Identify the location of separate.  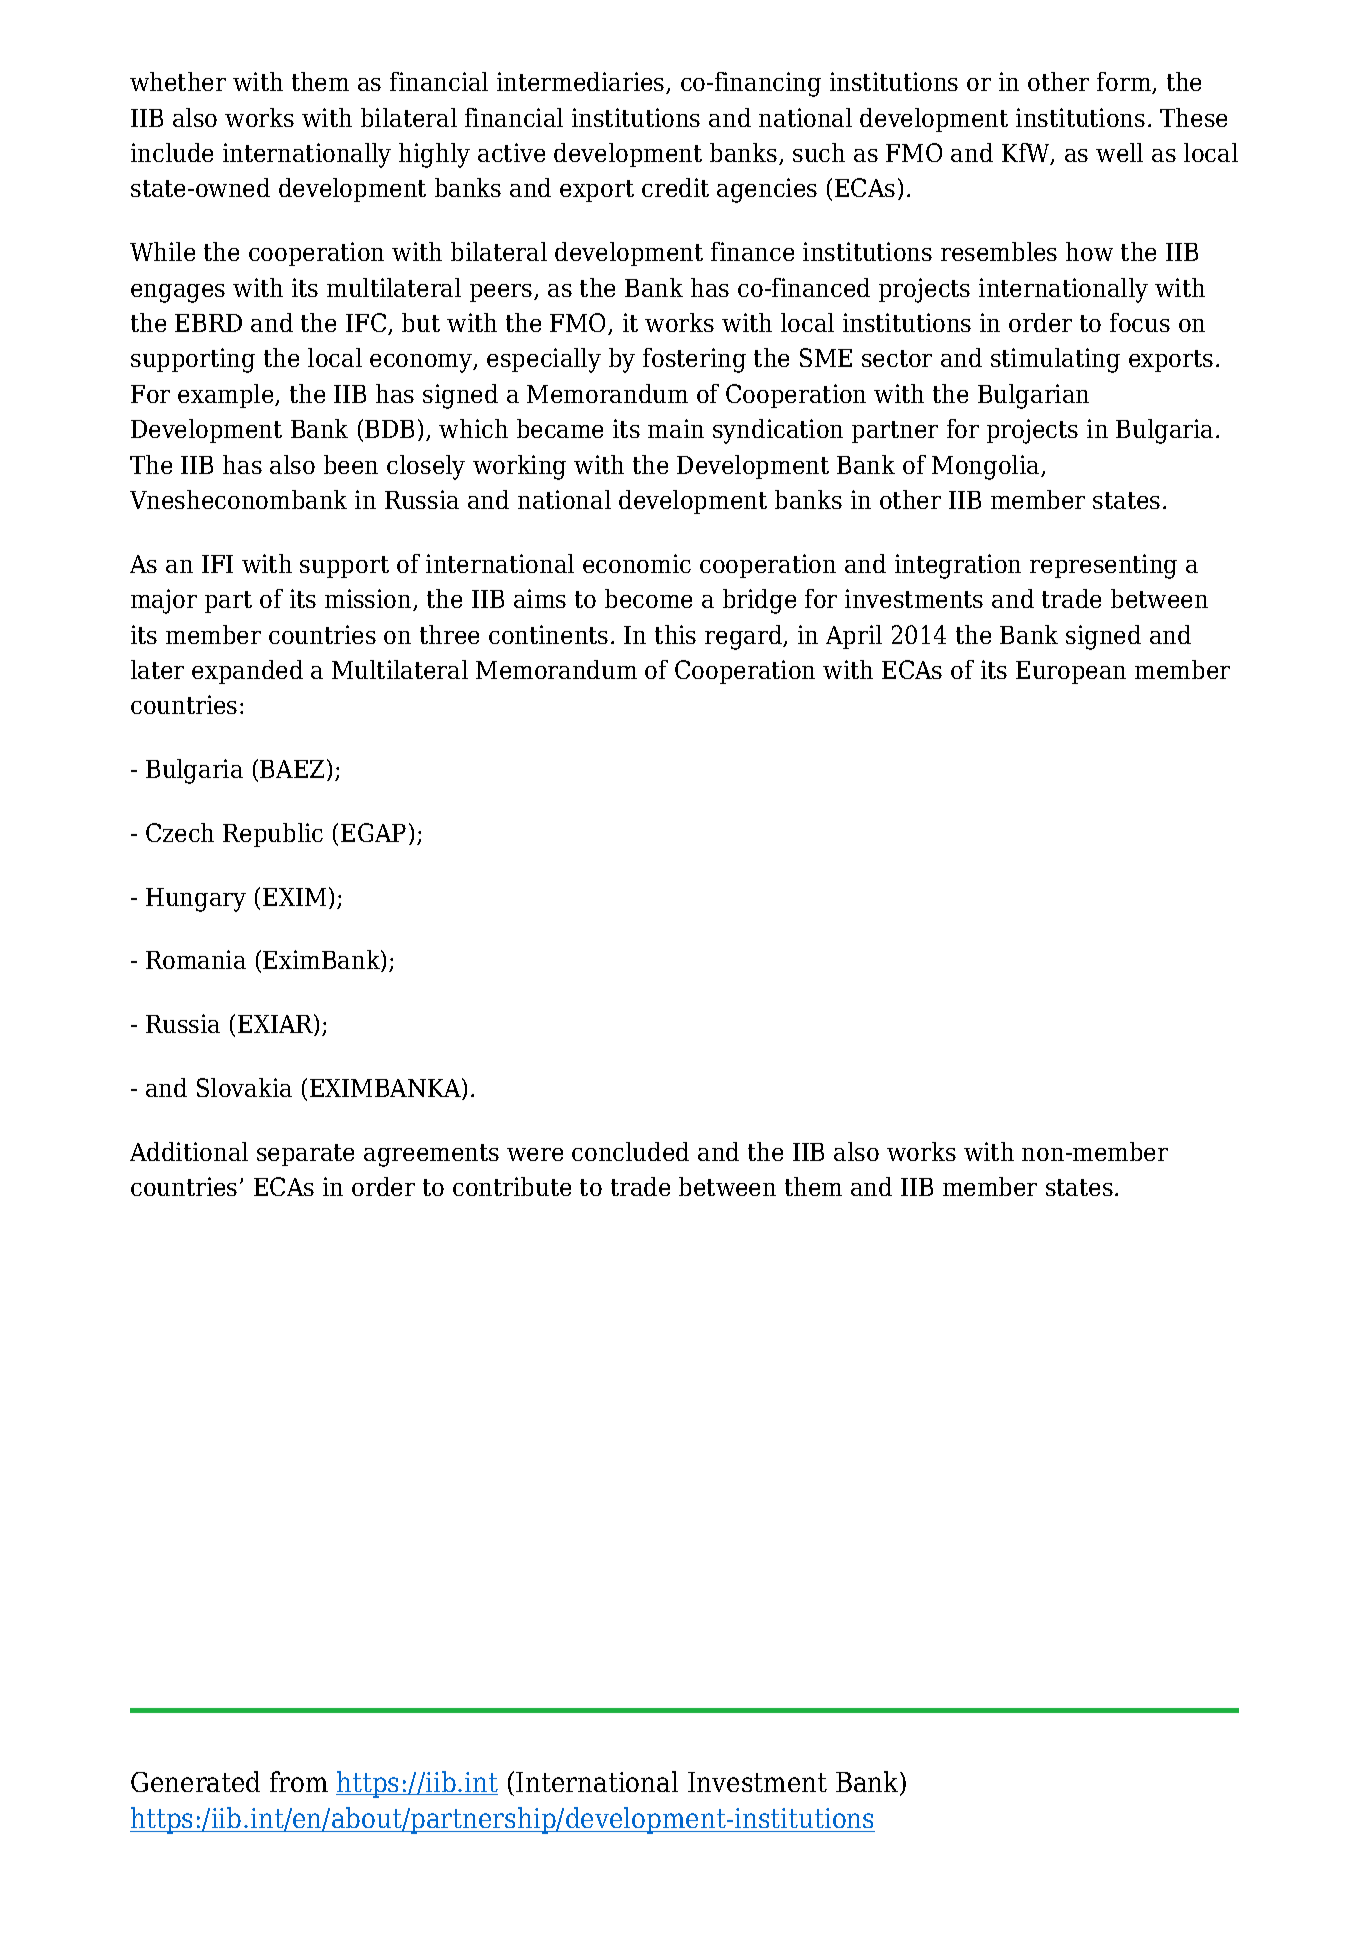
(305, 1155).
